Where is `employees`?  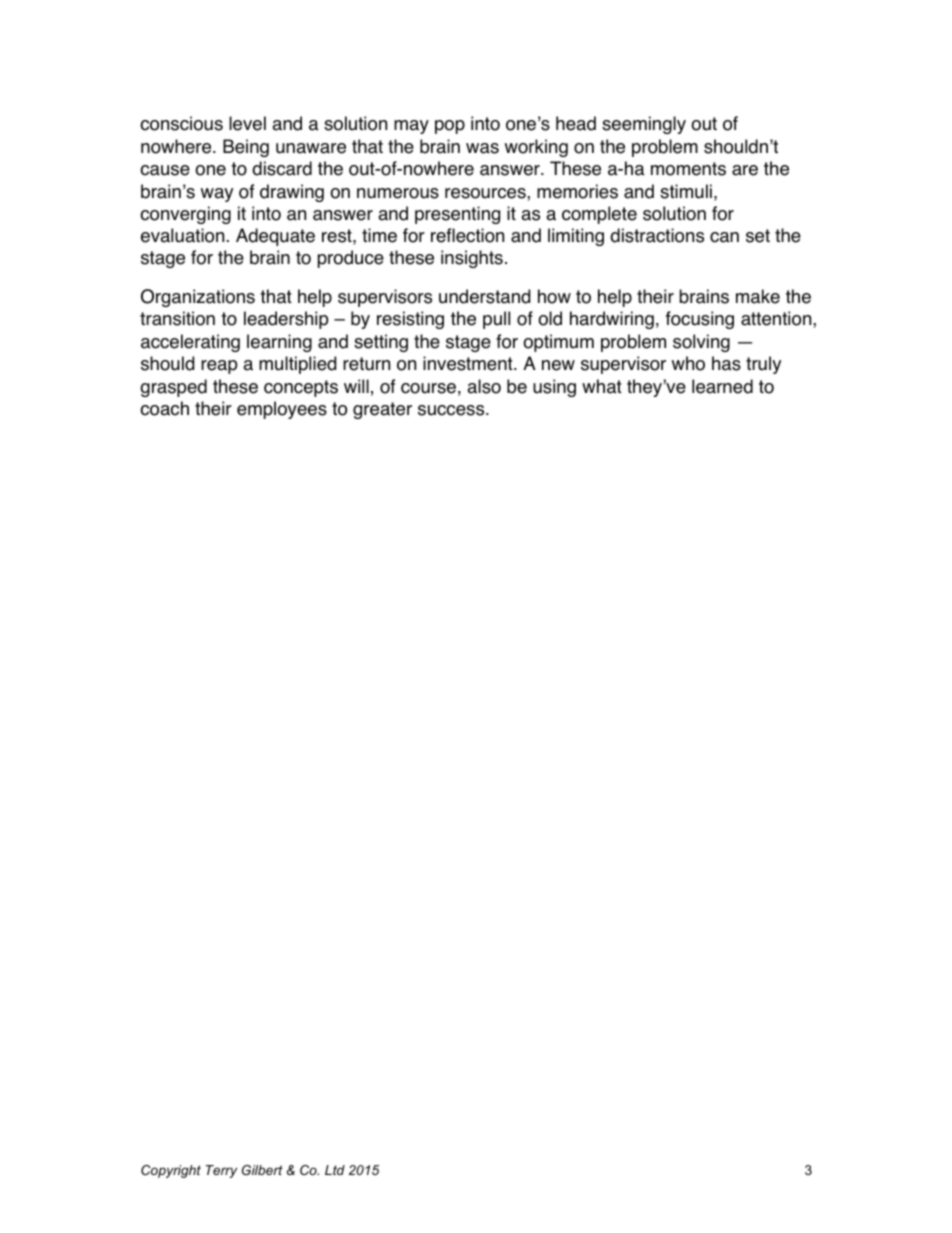 employees is located at coordinates (282, 410).
